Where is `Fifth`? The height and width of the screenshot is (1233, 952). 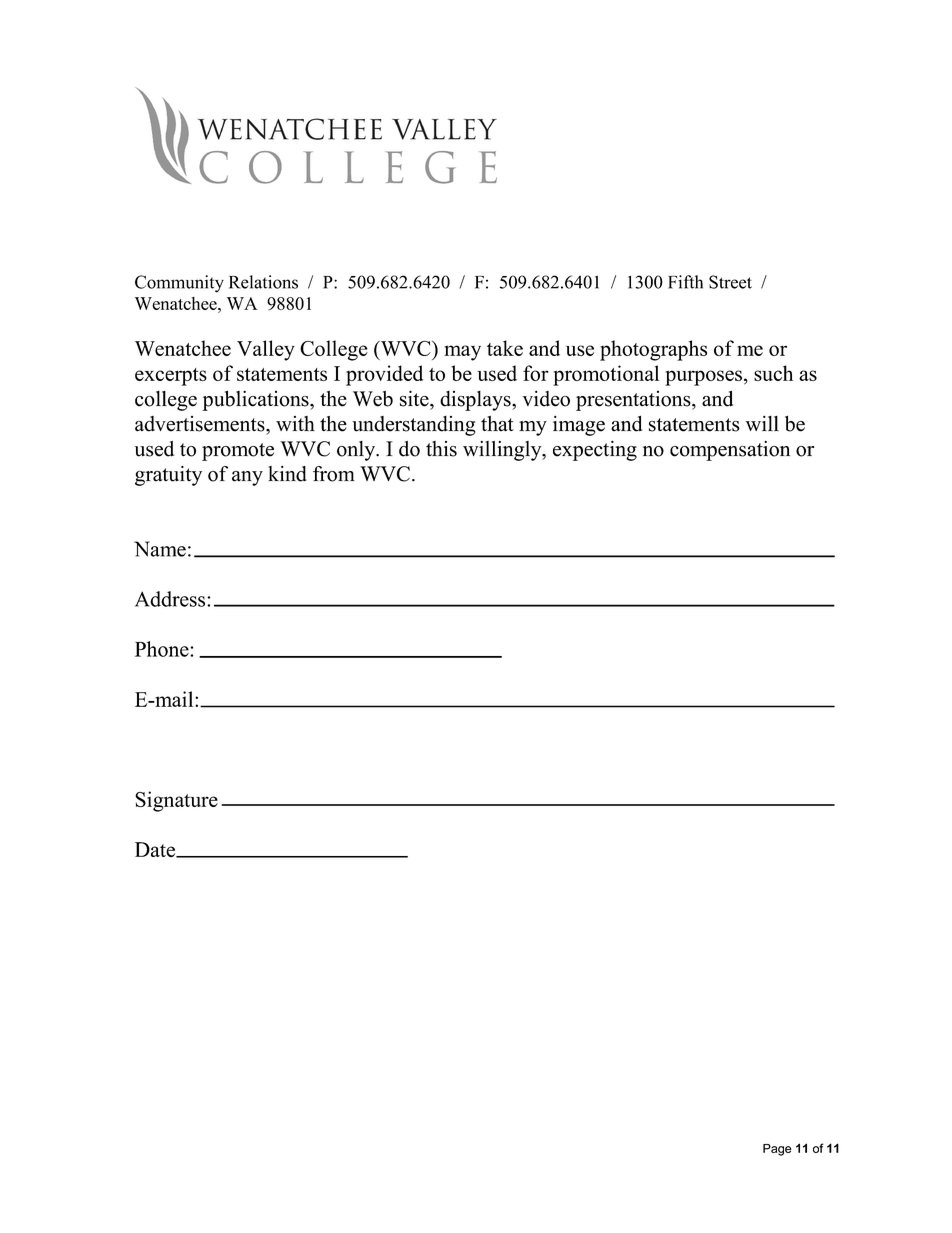
Fifth is located at coordinates (685, 282).
